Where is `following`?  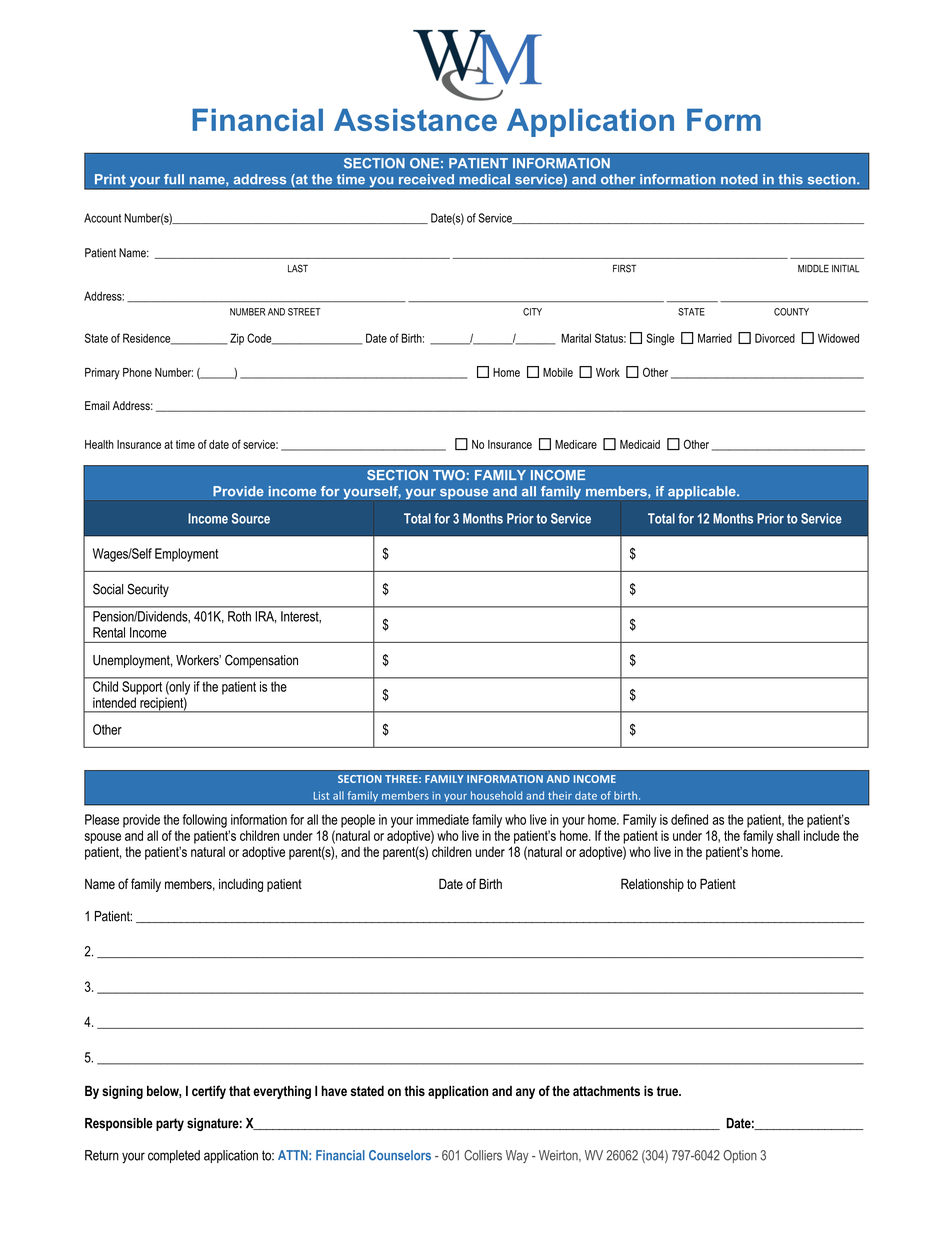 following is located at coordinates (205, 821).
